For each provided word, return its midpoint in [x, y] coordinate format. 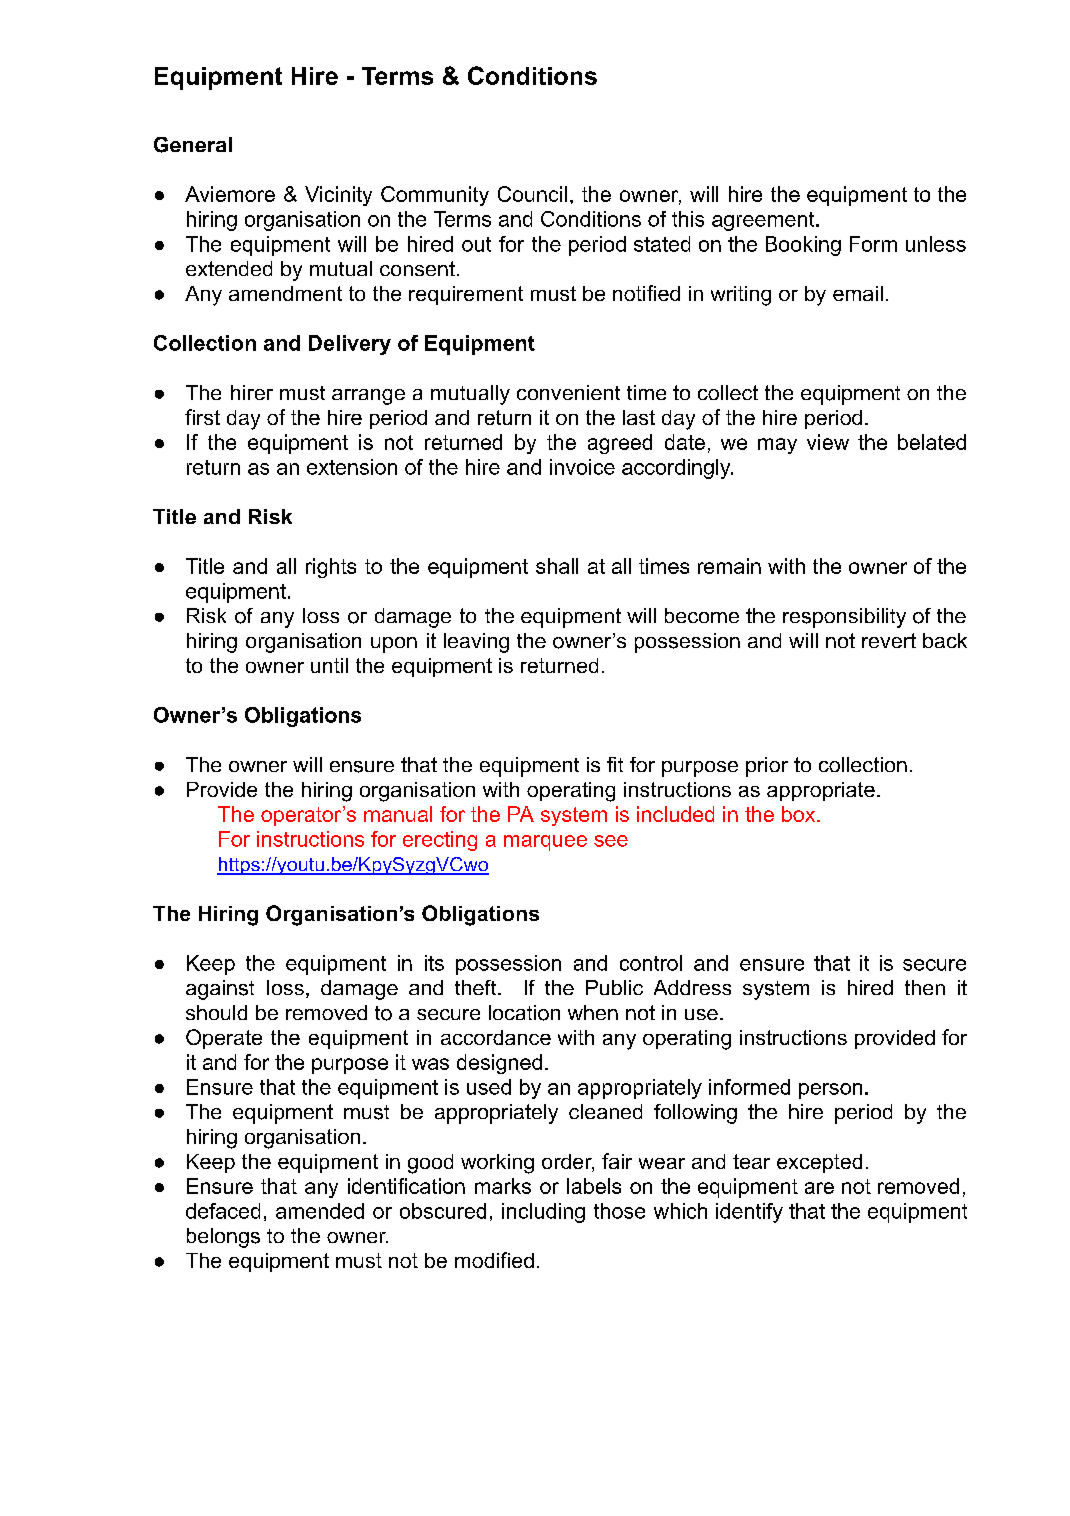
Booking [803, 246]
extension [352, 467]
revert [889, 640]
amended [320, 1211]
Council [532, 194]
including [543, 1213]
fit [615, 764]
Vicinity [338, 196]
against [220, 990]
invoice [582, 467]
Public [614, 987]
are [819, 1188]
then [925, 987]
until [329, 665]
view [828, 442]
